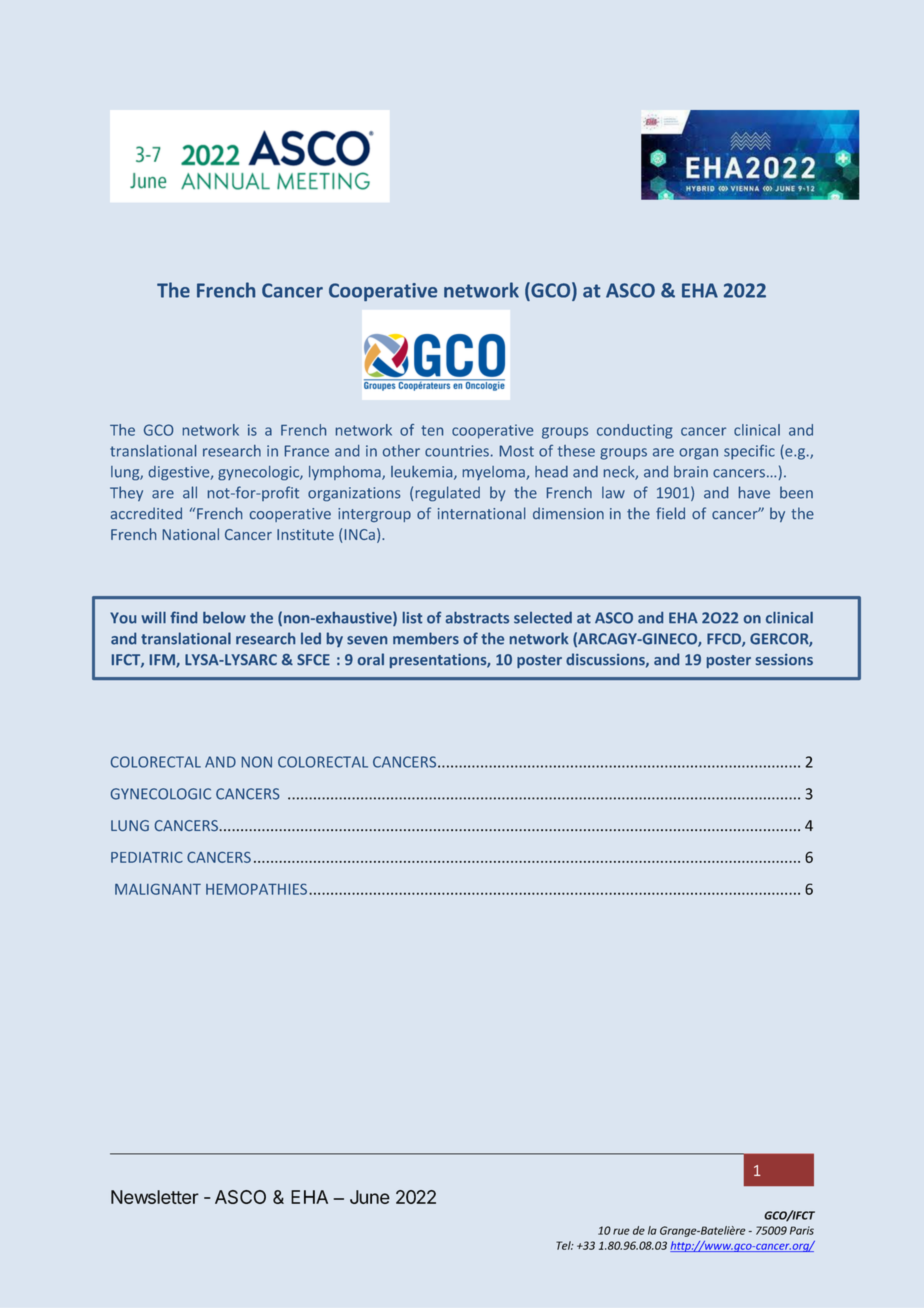  Describe the element at coordinates (784, 659) in the page. I see `sessions` at that location.
